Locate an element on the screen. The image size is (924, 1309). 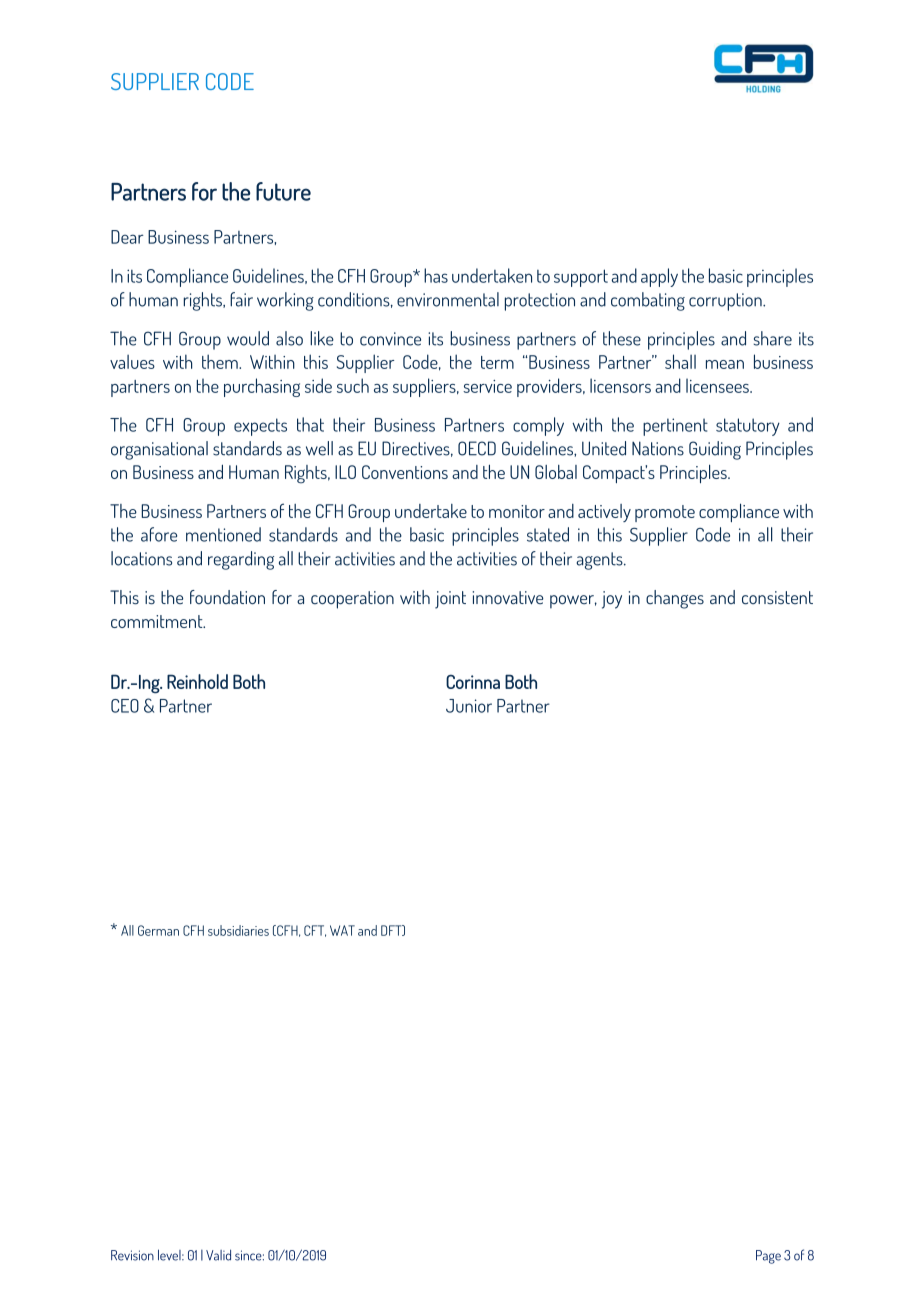
Valid is located at coordinates (218, 1255).
